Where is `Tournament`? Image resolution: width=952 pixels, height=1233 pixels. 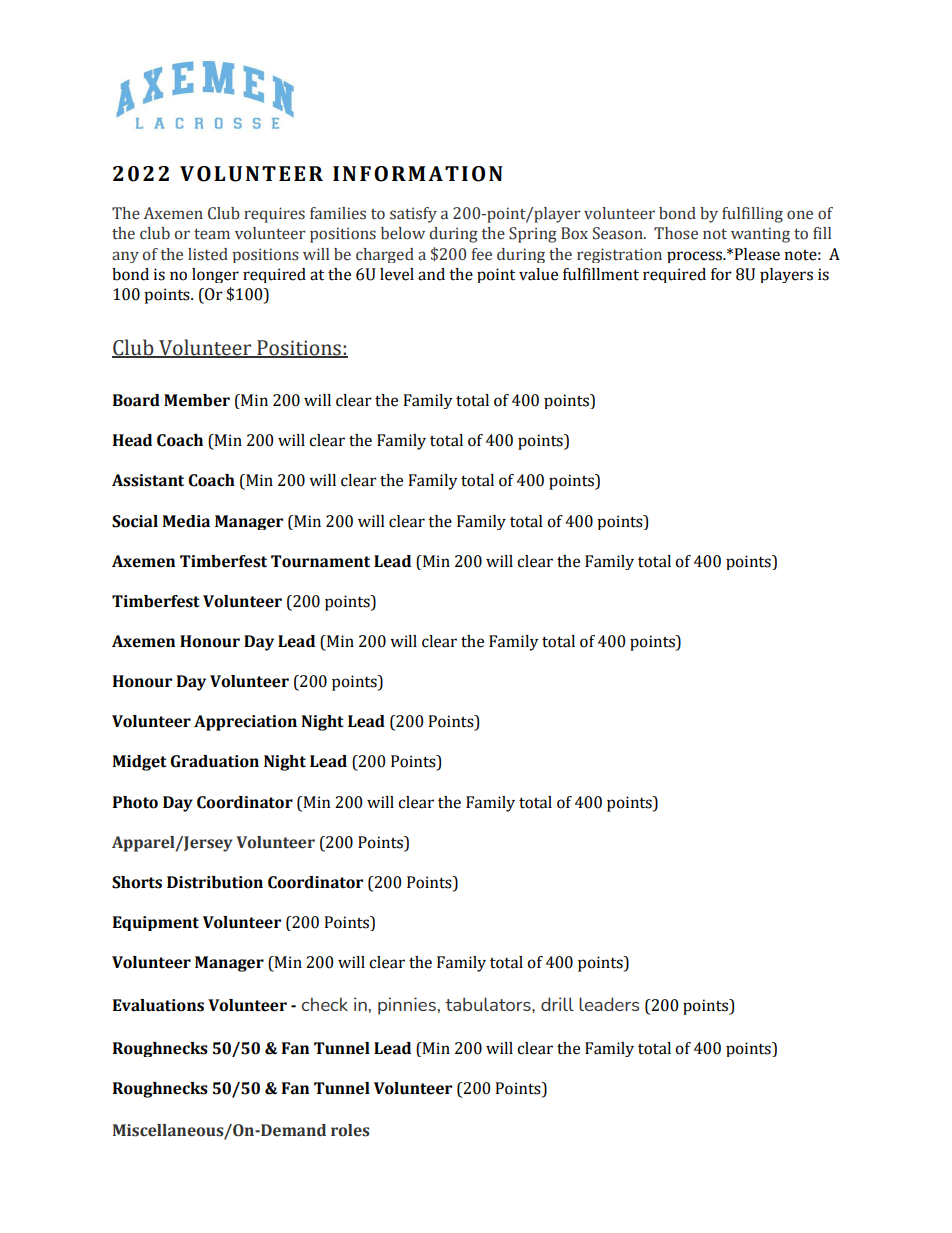 Tournament is located at coordinates (320, 561).
